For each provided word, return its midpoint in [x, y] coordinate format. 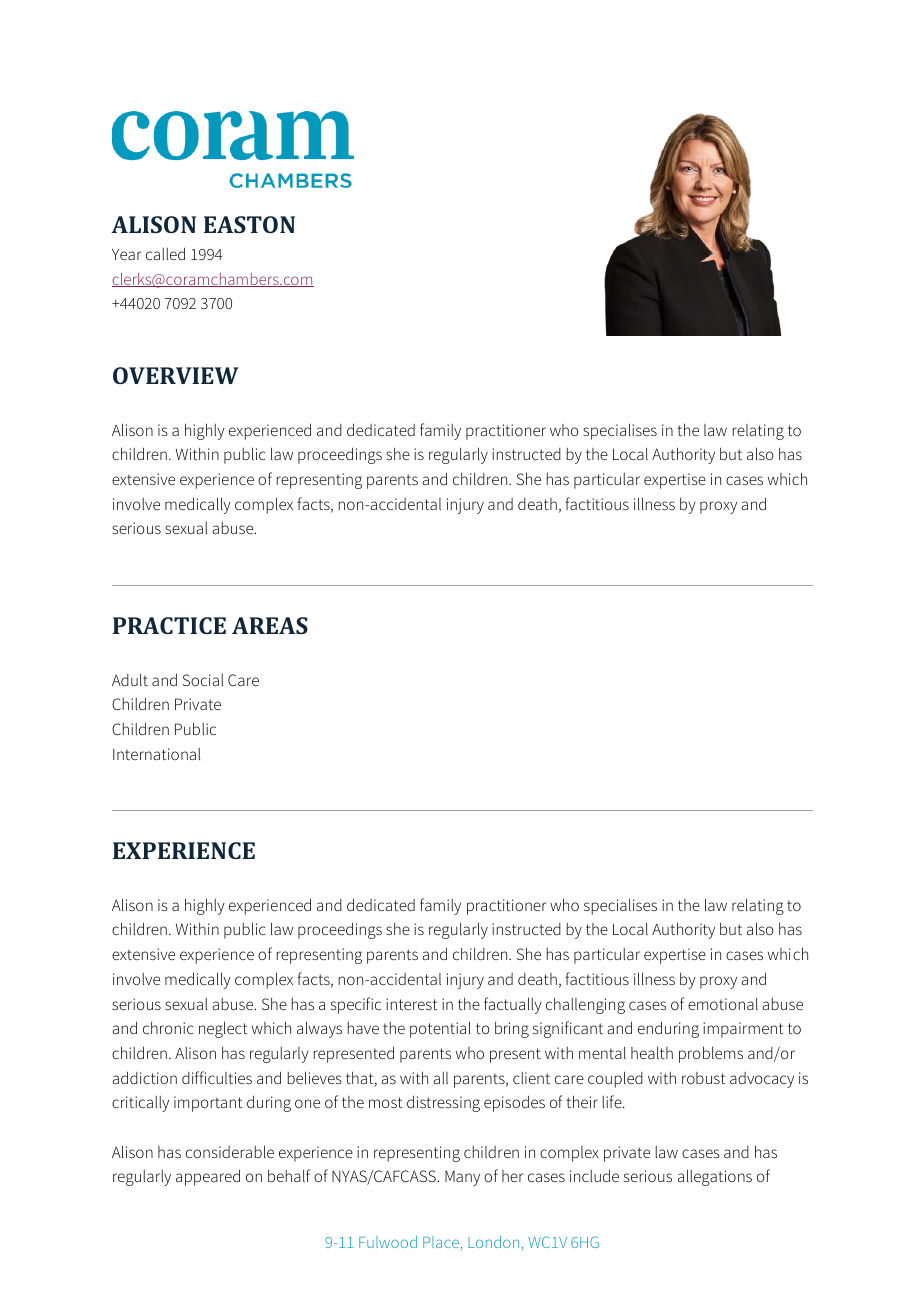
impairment [743, 1030]
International [156, 754]
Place [441, 1242]
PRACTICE [169, 625]
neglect [223, 1029]
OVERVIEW [176, 375]
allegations [715, 1177]
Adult [130, 679]
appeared [208, 1177]
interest [411, 1004]
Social [202, 680]
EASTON [249, 224]
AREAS [270, 625]
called [165, 253]
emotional [723, 1003]
